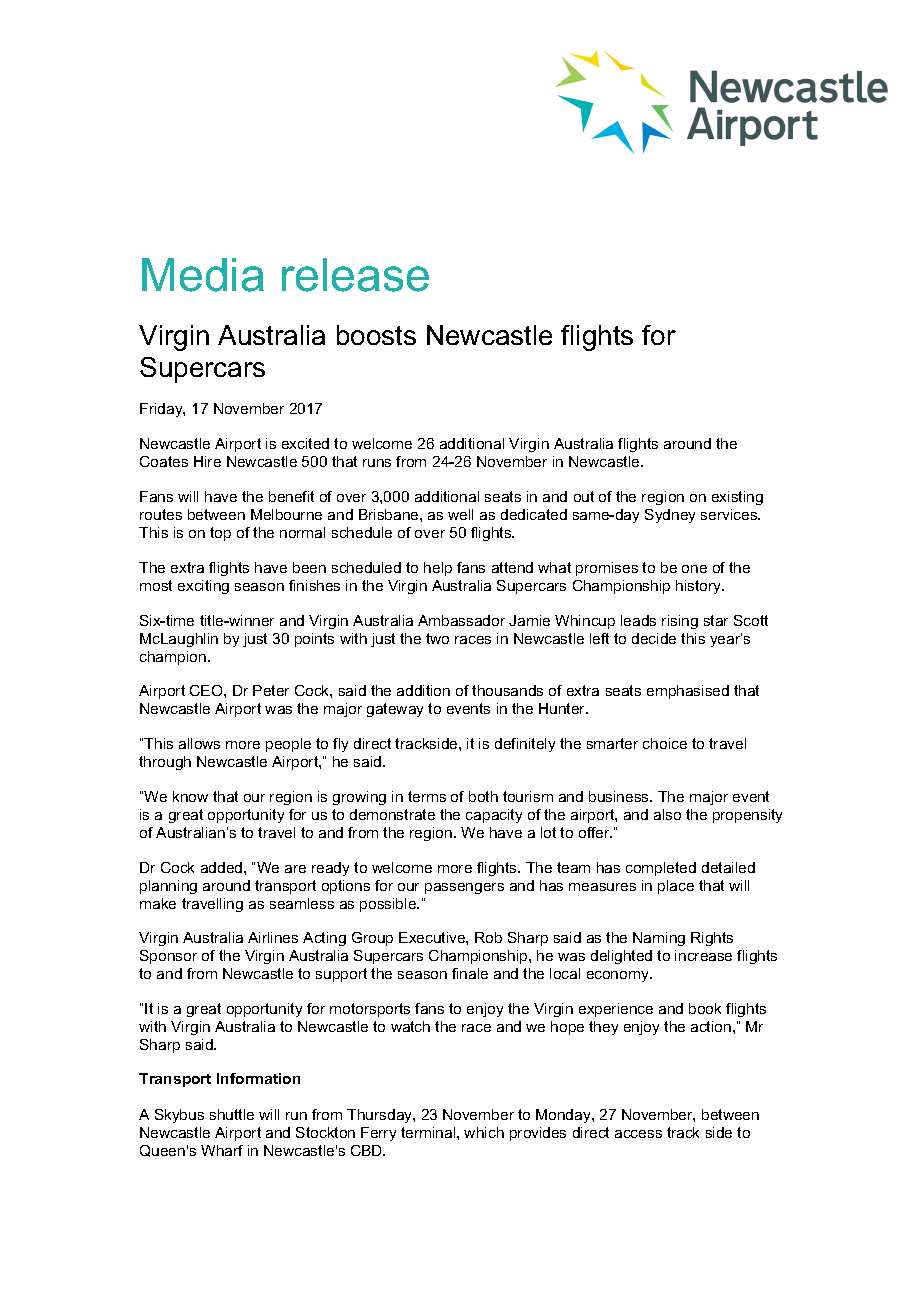 The width and height of the screenshot is (924, 1308). Describe the element at coordinates (376, 335) in the screenshot. I see `boosts` at that location.
